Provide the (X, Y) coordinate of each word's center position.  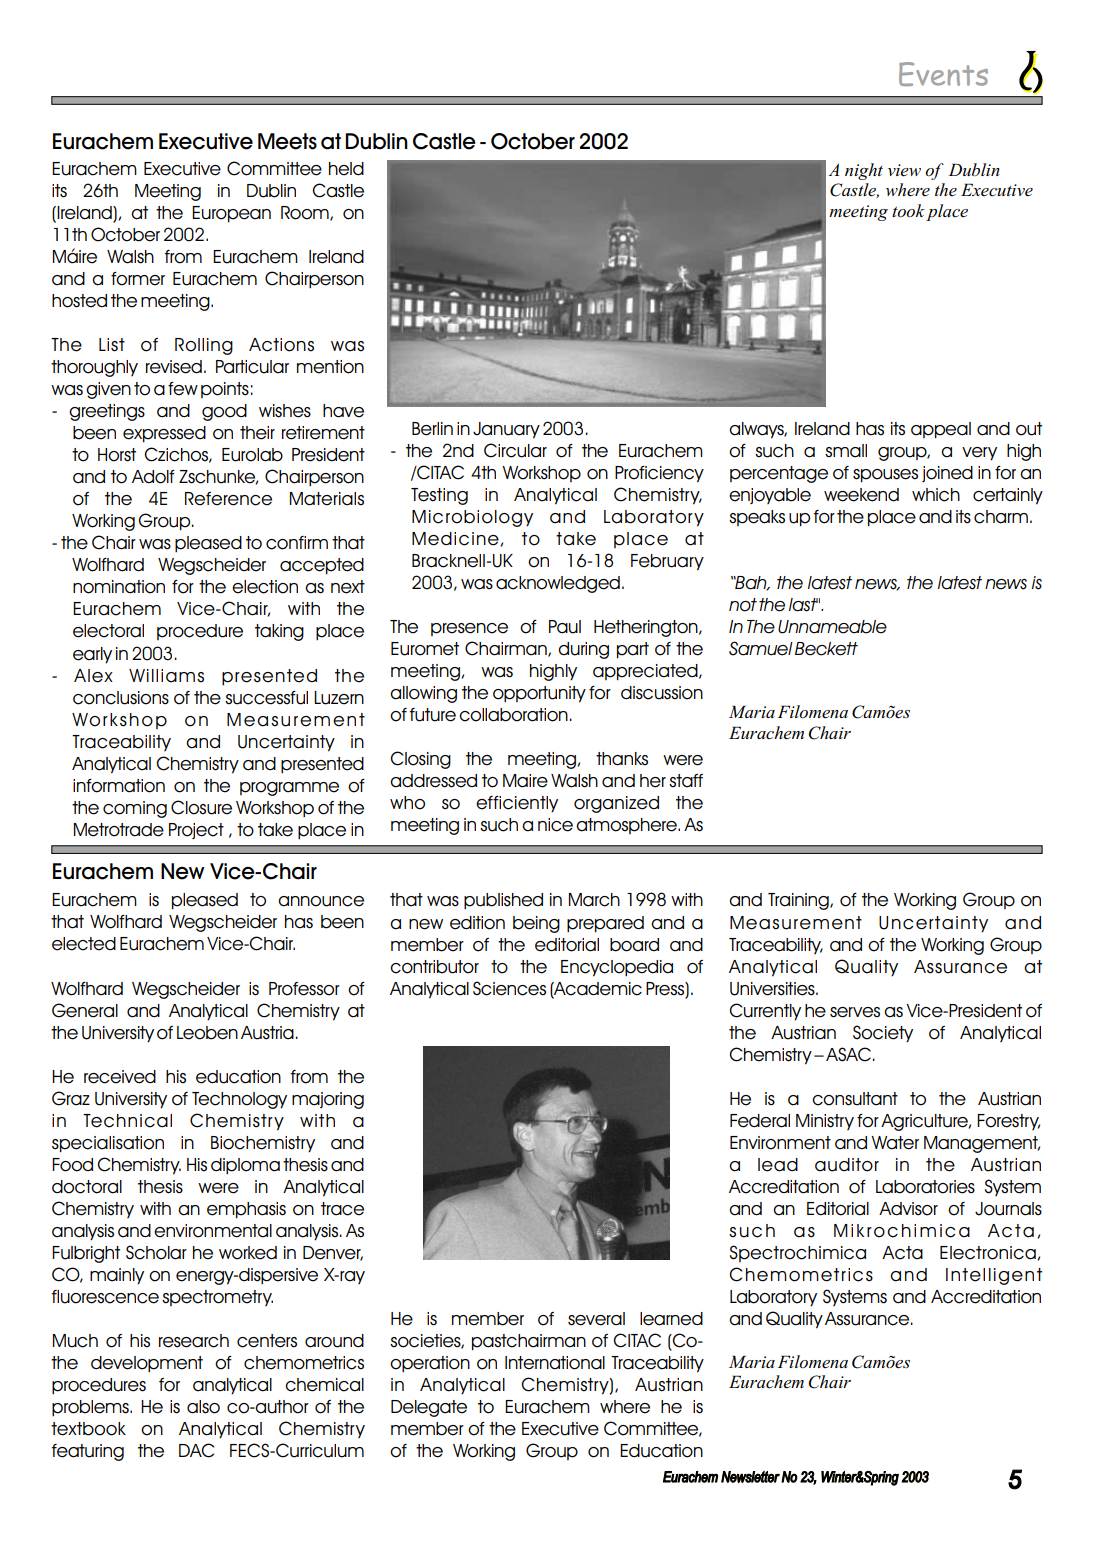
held (346, 169)
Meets (287, 141)
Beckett (826, 649)
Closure (201, 807)
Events (943, 74)
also (203, 1407)
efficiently (517, 804)
